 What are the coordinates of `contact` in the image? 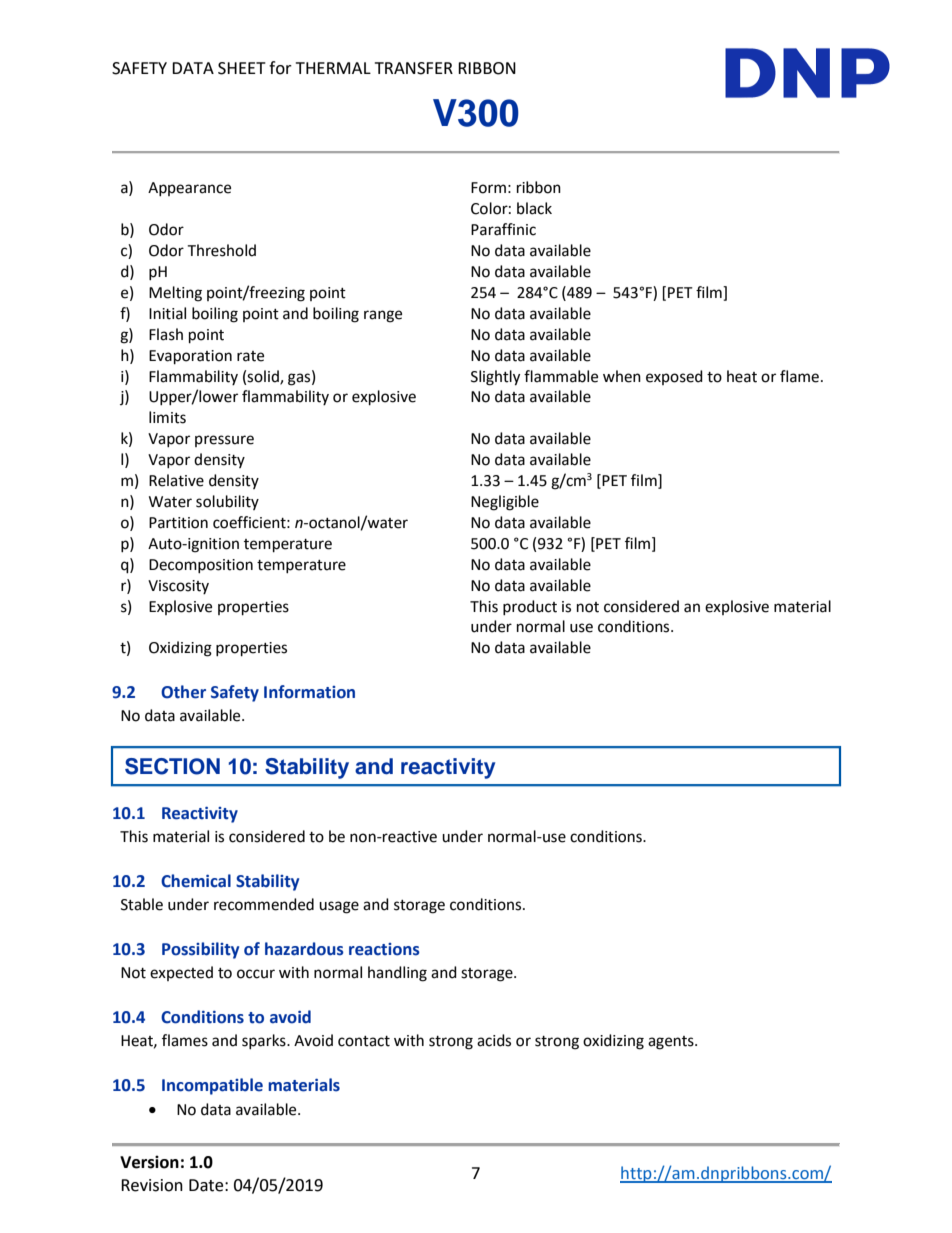 It's located at (364, 1041).
